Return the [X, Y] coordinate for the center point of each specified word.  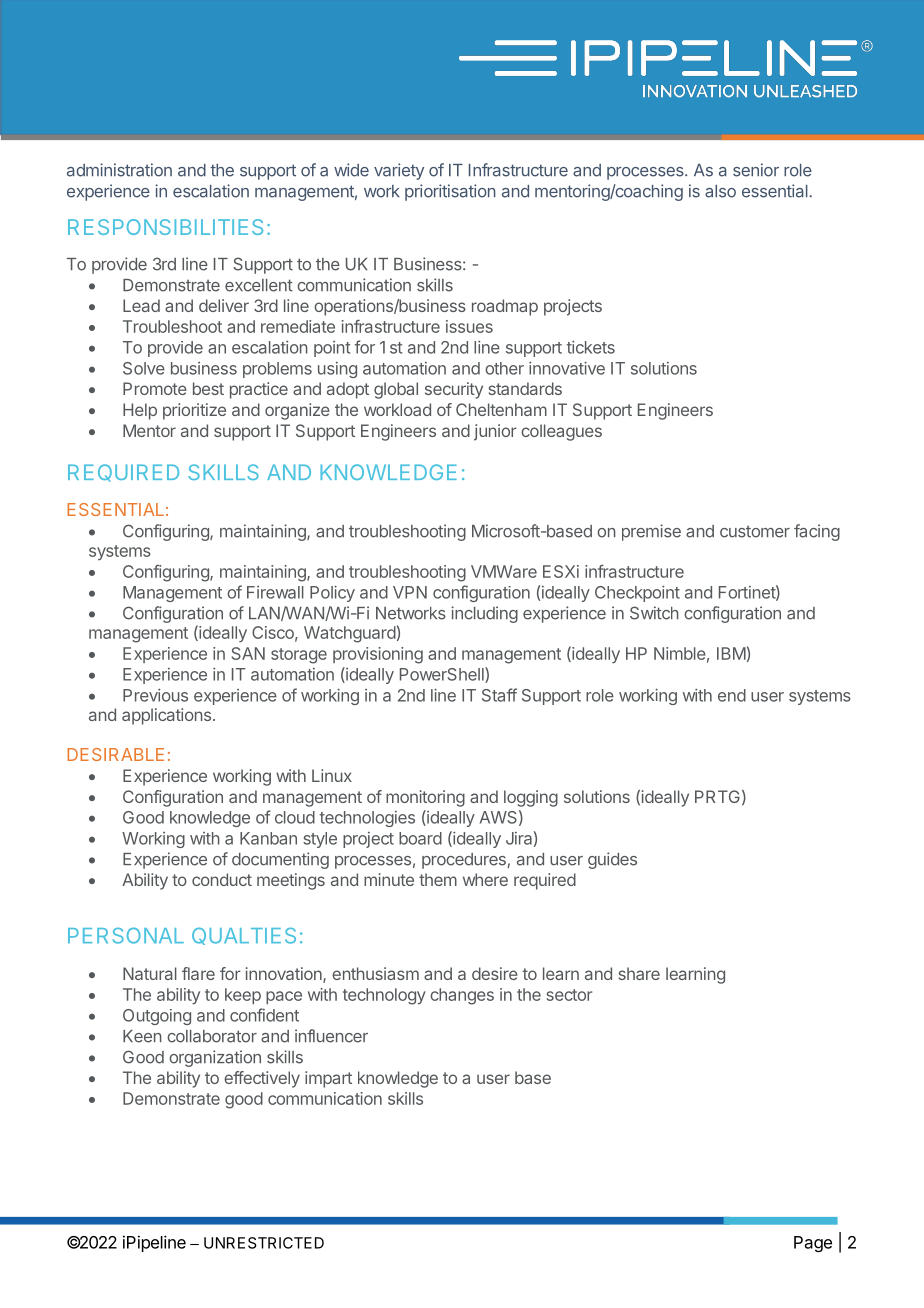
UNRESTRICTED [264, 1243]
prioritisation [450, 192]
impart [328, 1079]
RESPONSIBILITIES [165, 227]
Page [813, 1244]
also [720, 191]
